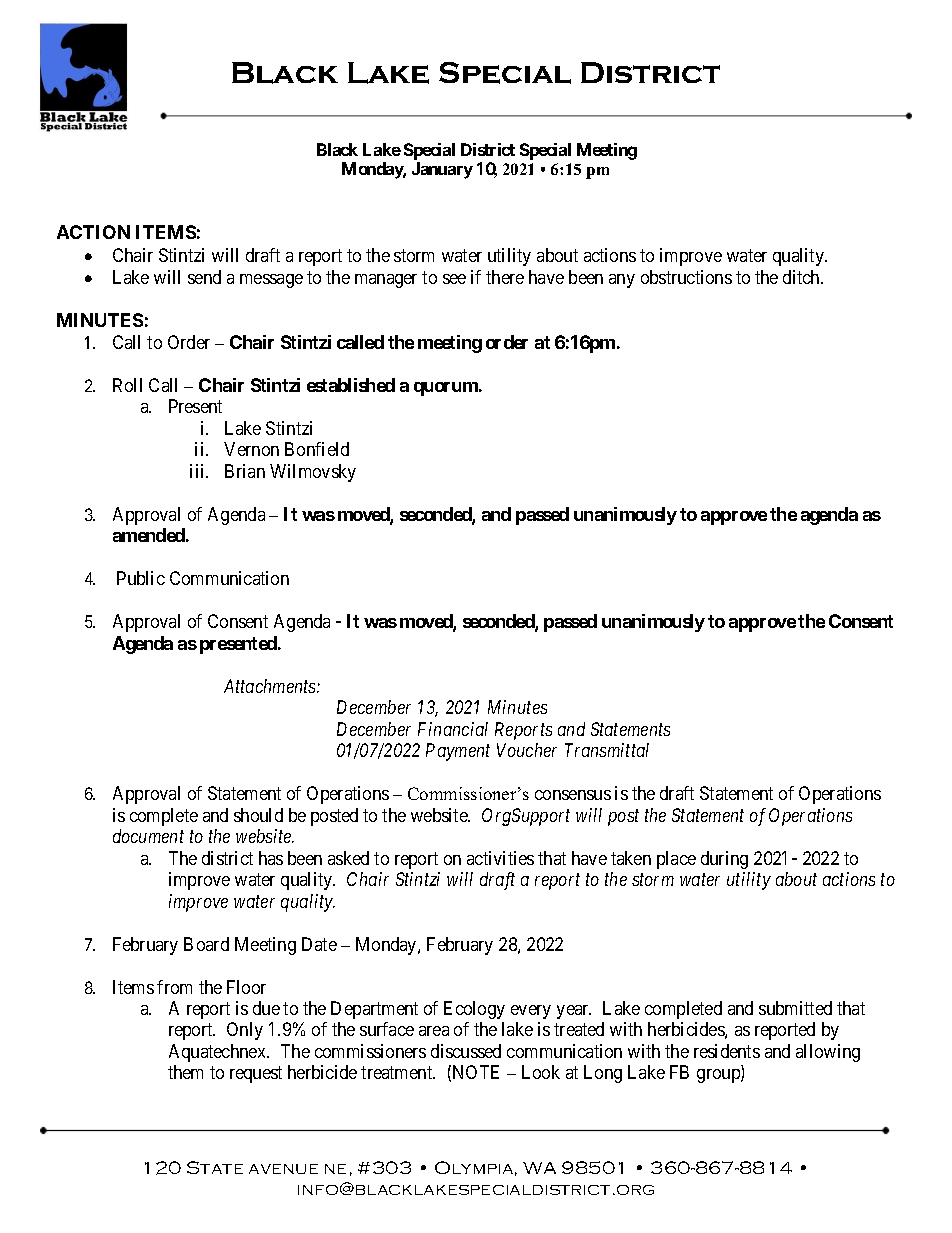 Image resolution: width=952 pixels, height=1233 pixels. Describe the element at coordinates (271, 686) in the document. I see `Attachments` at that location.
